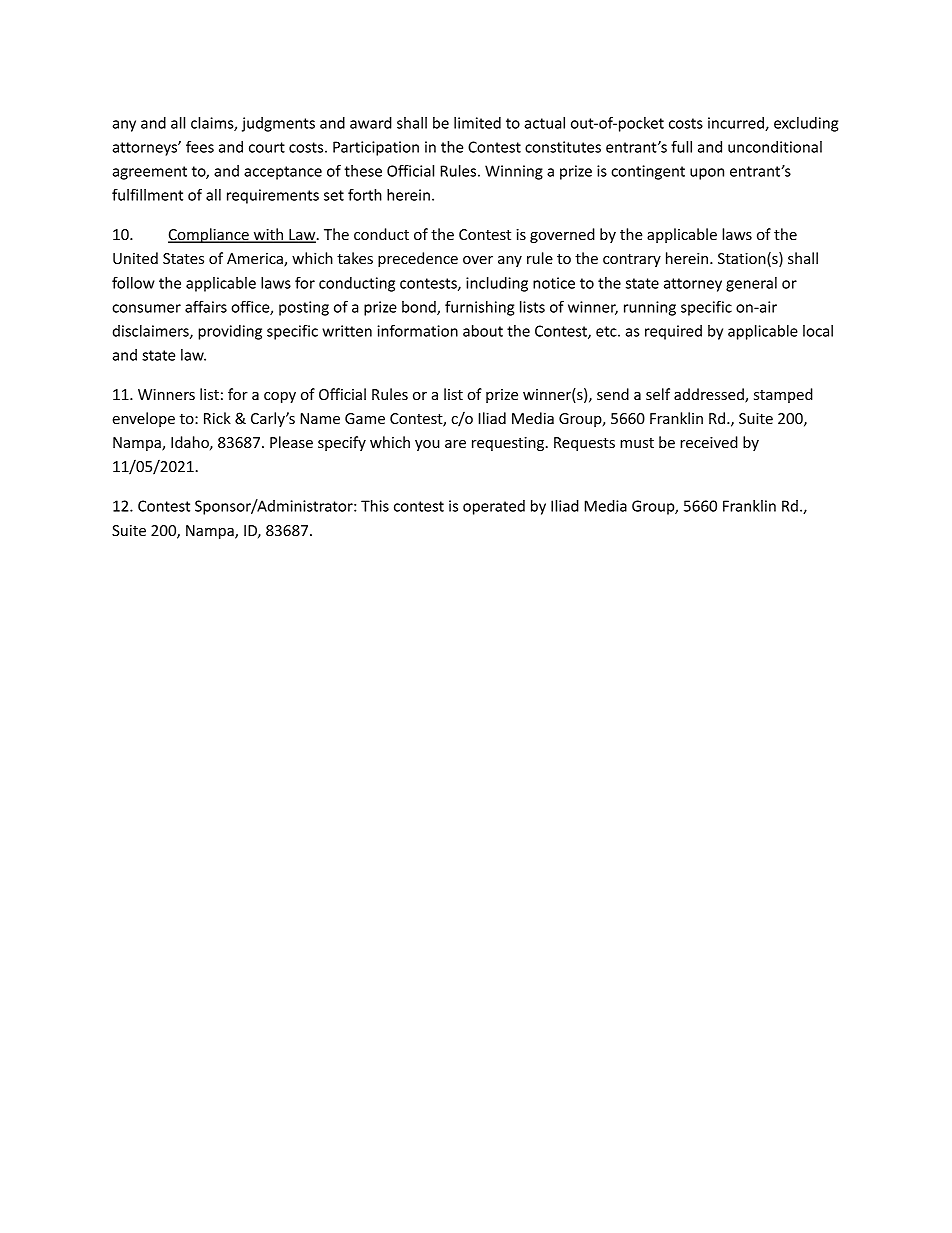 The height and width of the document is (1233, 952). What do you see at coordinates (494, 507) in the document?
I see `operated` at bounding box center [494, 507].
